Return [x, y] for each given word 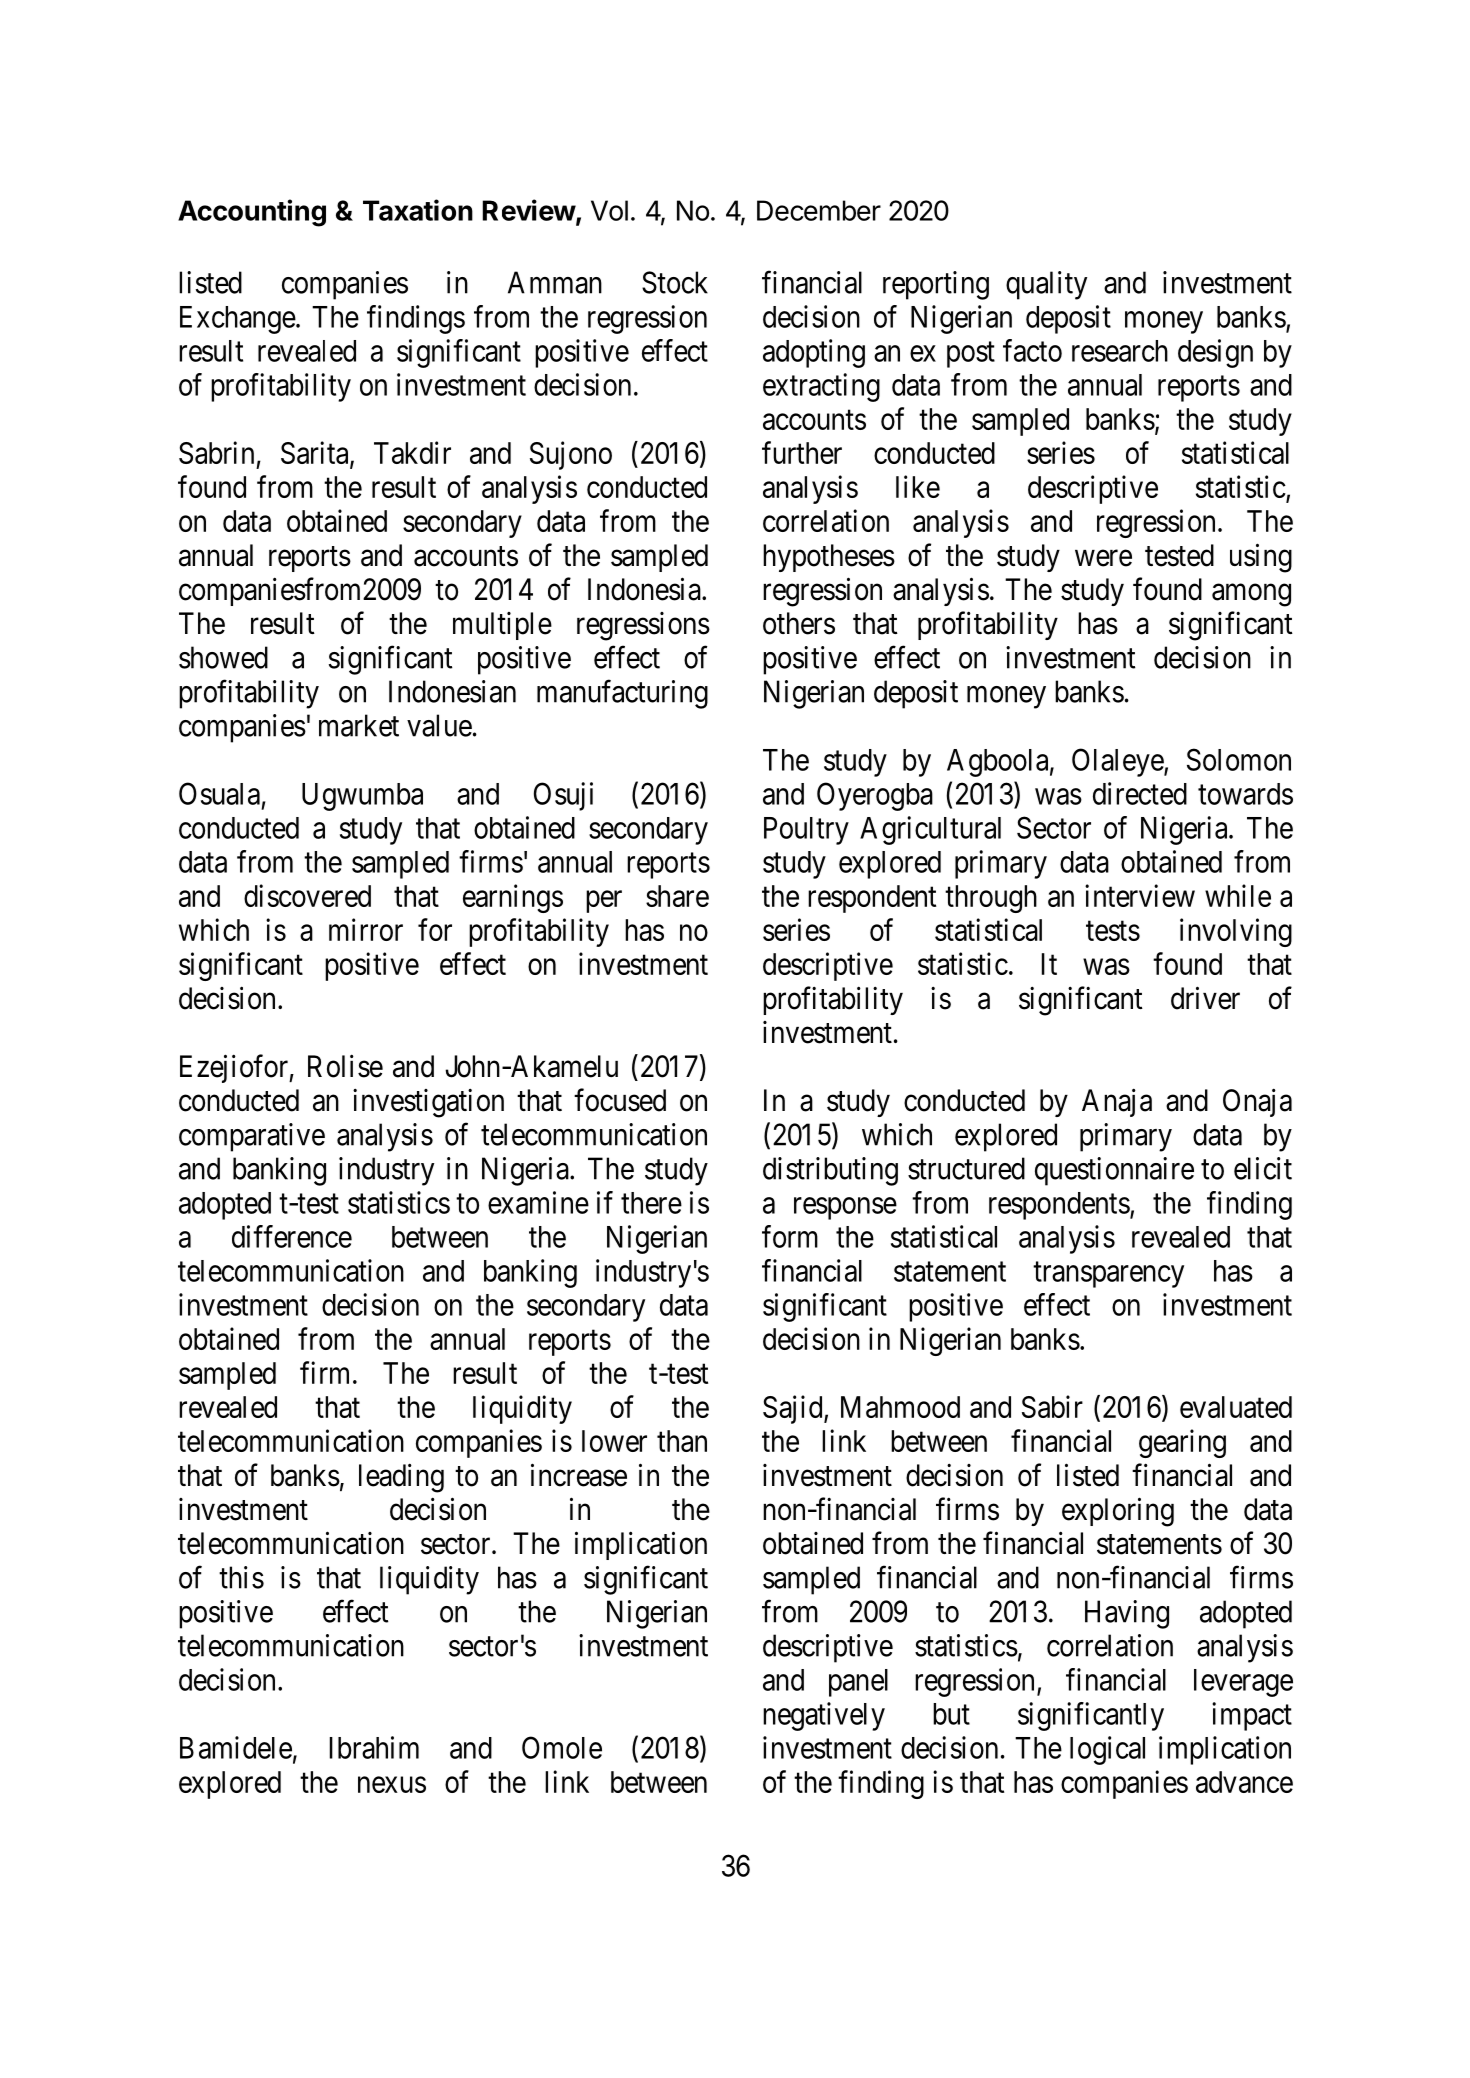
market [359, 725]
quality [1046, 285]
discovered [307, 895]
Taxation [418, 210]
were [1103, 558]
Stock [675, 282]
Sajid [794, 1409]
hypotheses [829, 558]
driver [1205, 998]
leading [401, 1478]
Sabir [1052, 1406]
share [677, 896]
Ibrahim [374, 1747]
